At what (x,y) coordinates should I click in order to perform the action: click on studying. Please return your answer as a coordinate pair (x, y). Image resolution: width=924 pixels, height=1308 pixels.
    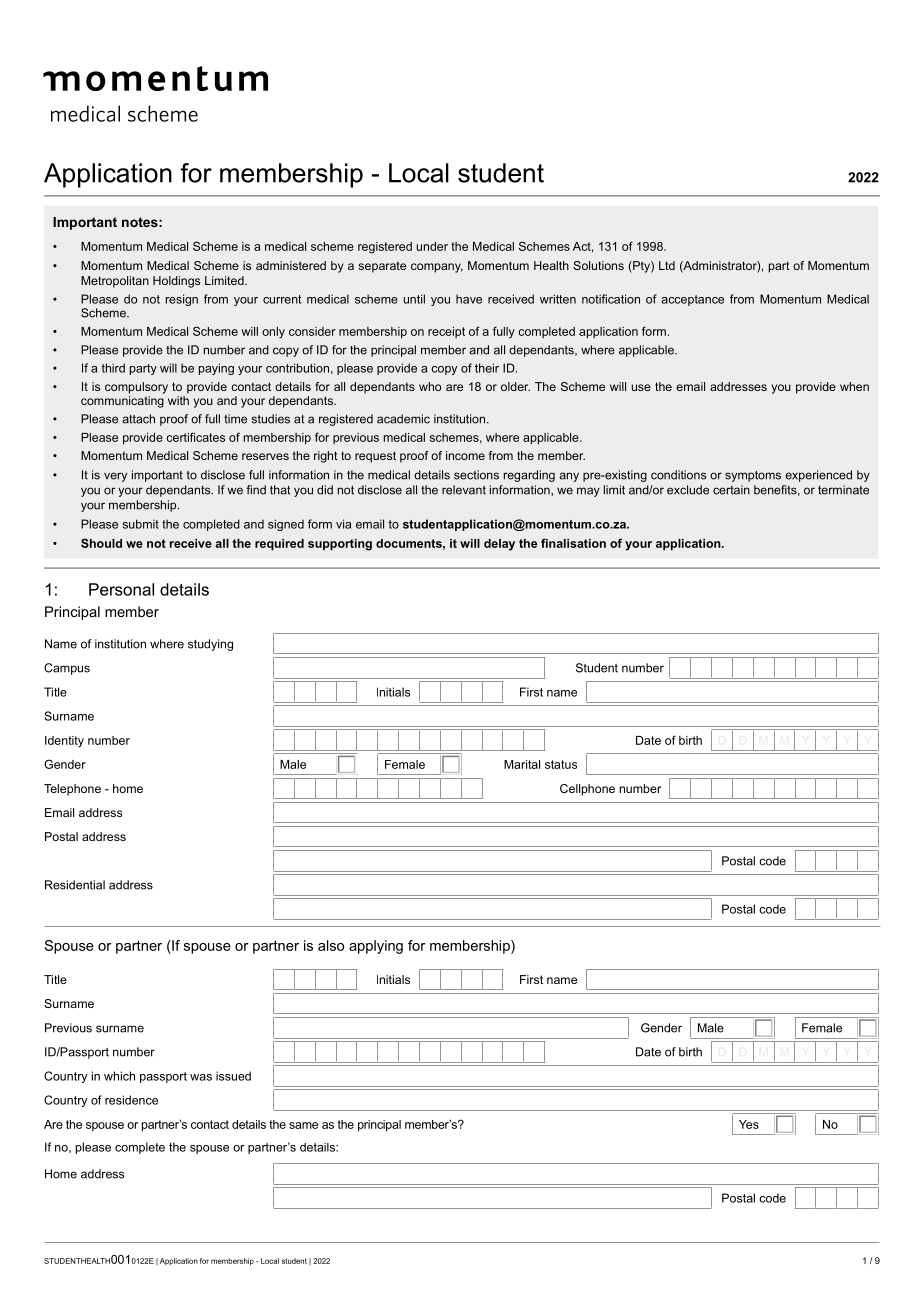
    Looking at the image, I should click on (210, 645).
